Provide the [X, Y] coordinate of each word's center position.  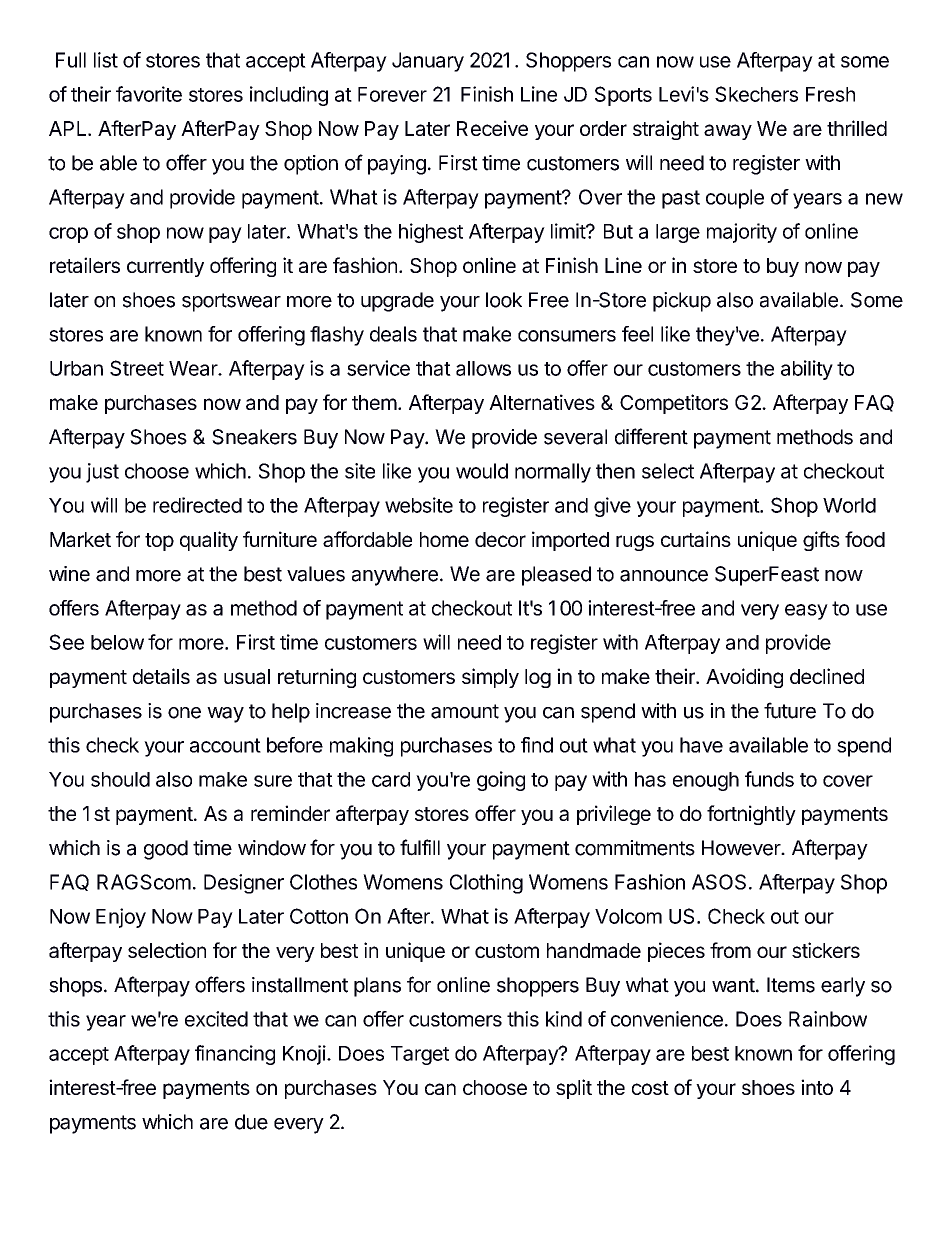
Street [137, 368]
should [120, 779]
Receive [492, 128]
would [482, 471]
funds [769, 779]
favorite [149, 94]
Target [420, 1055]
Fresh [830, 94]
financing [235, 1055]
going [501, 781]
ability [807, 370]
